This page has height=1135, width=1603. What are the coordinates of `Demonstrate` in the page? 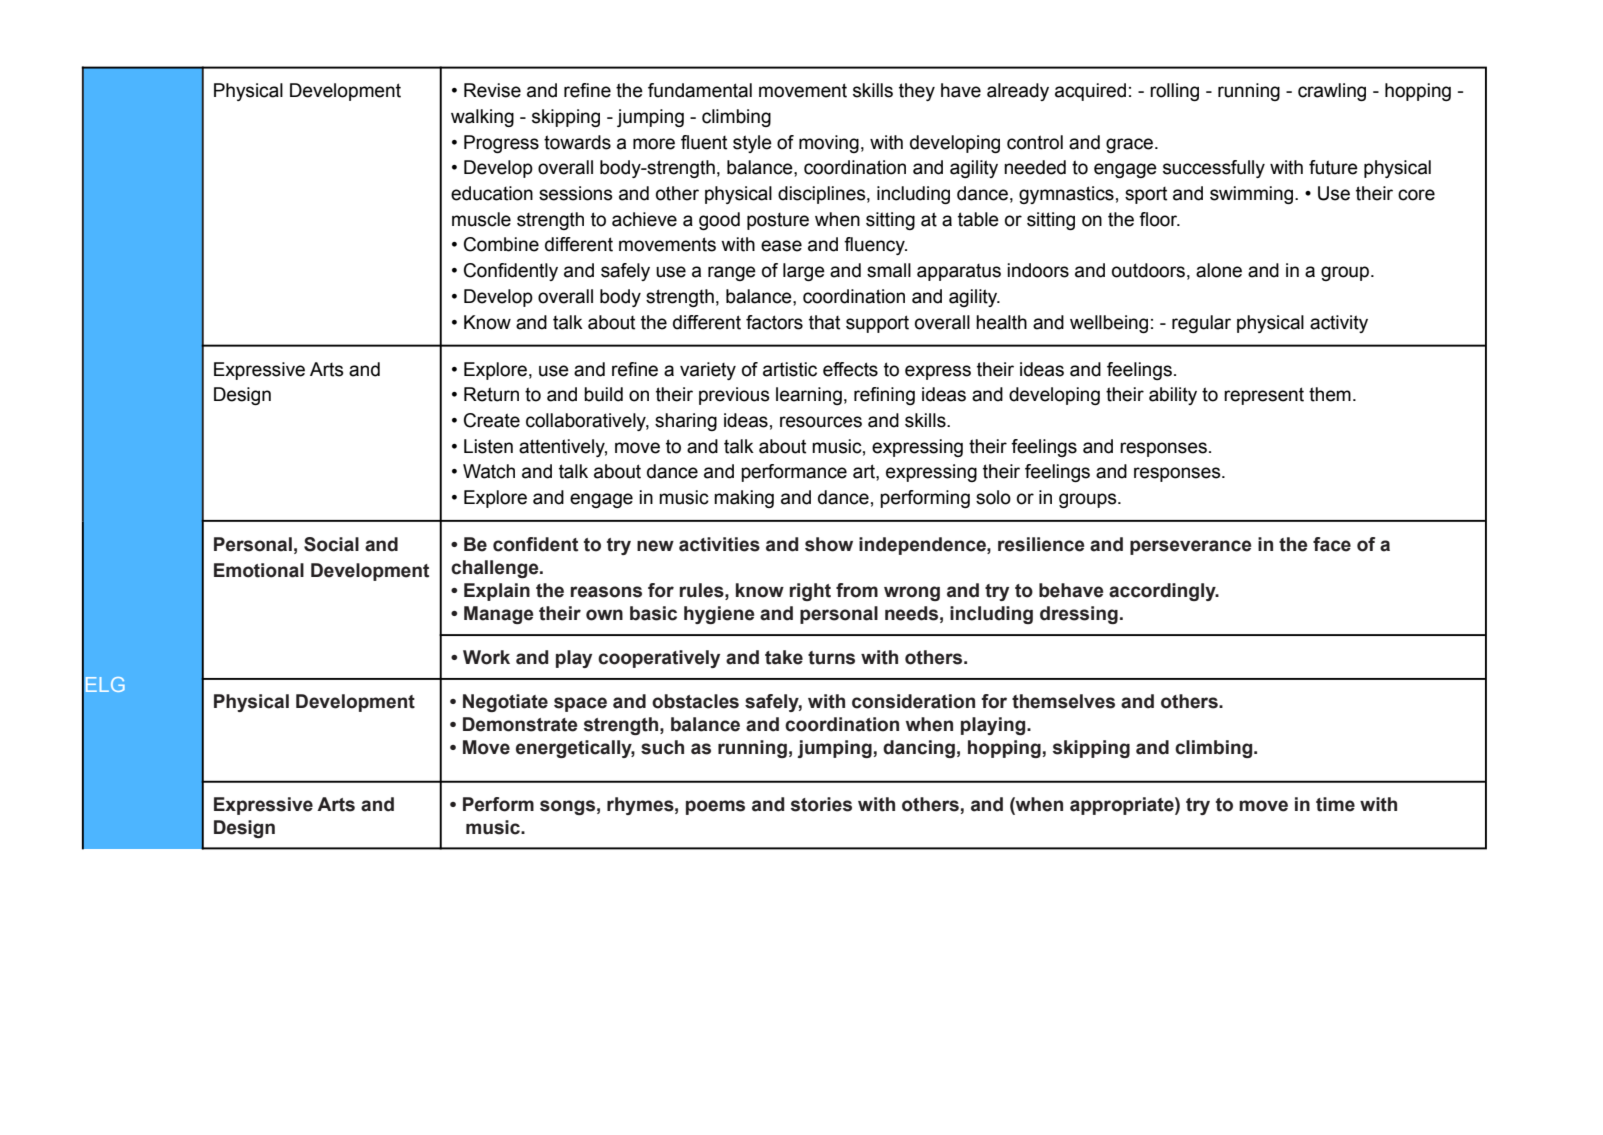 It's located at (520, 724).
